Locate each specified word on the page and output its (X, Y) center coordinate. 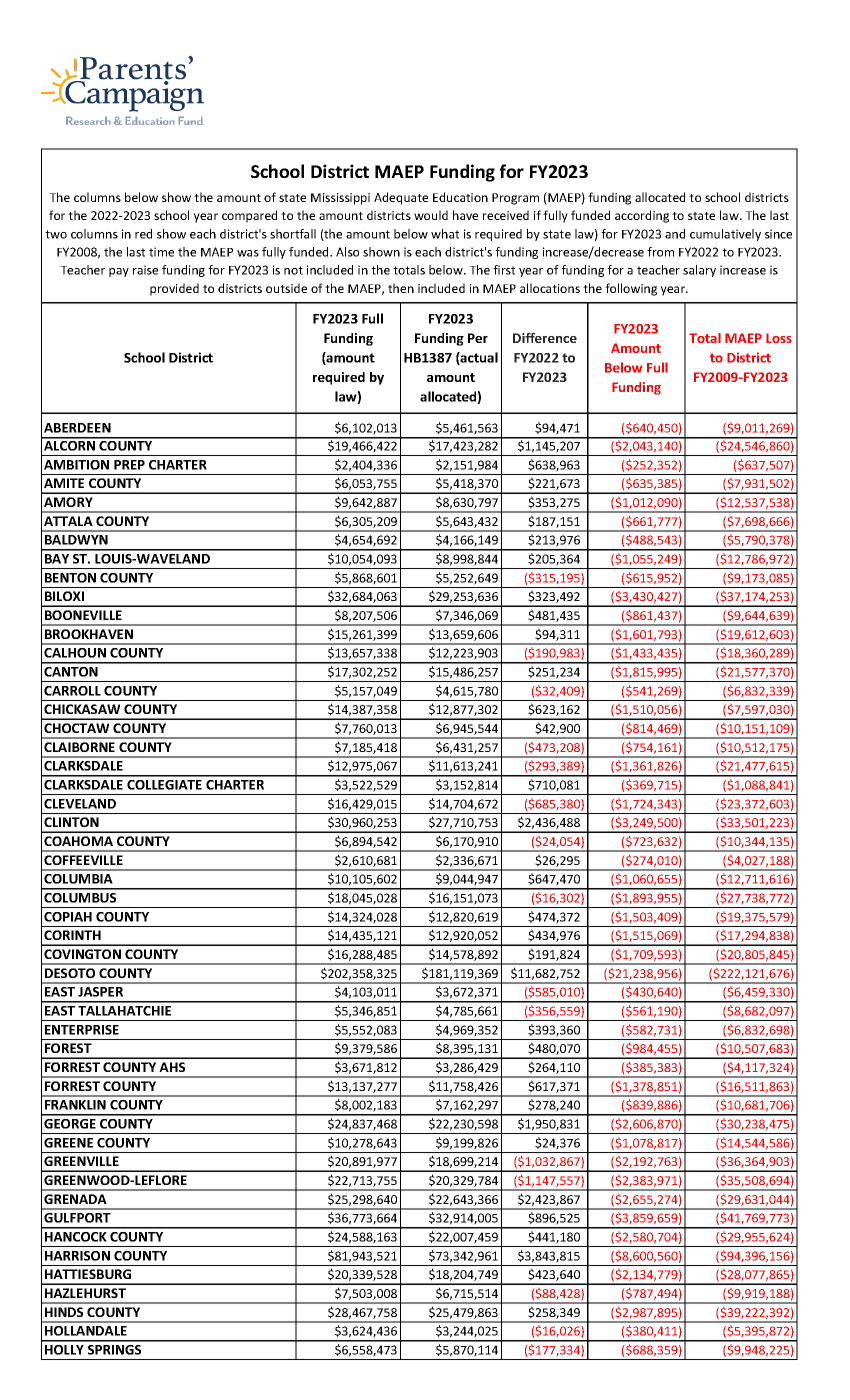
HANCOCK (76, 1237)
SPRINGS (114, 1350)
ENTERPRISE (82, 1030)
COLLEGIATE (164, 785)
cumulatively (725, 235)
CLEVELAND (80, 804)
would (431, 215)
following (631, 289)
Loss (779, 338)
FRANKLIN (75, 1105)
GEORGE (70, 1124)
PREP (129, 465)
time (161, 252)
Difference (545, 337)
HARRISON (77, 1256)
